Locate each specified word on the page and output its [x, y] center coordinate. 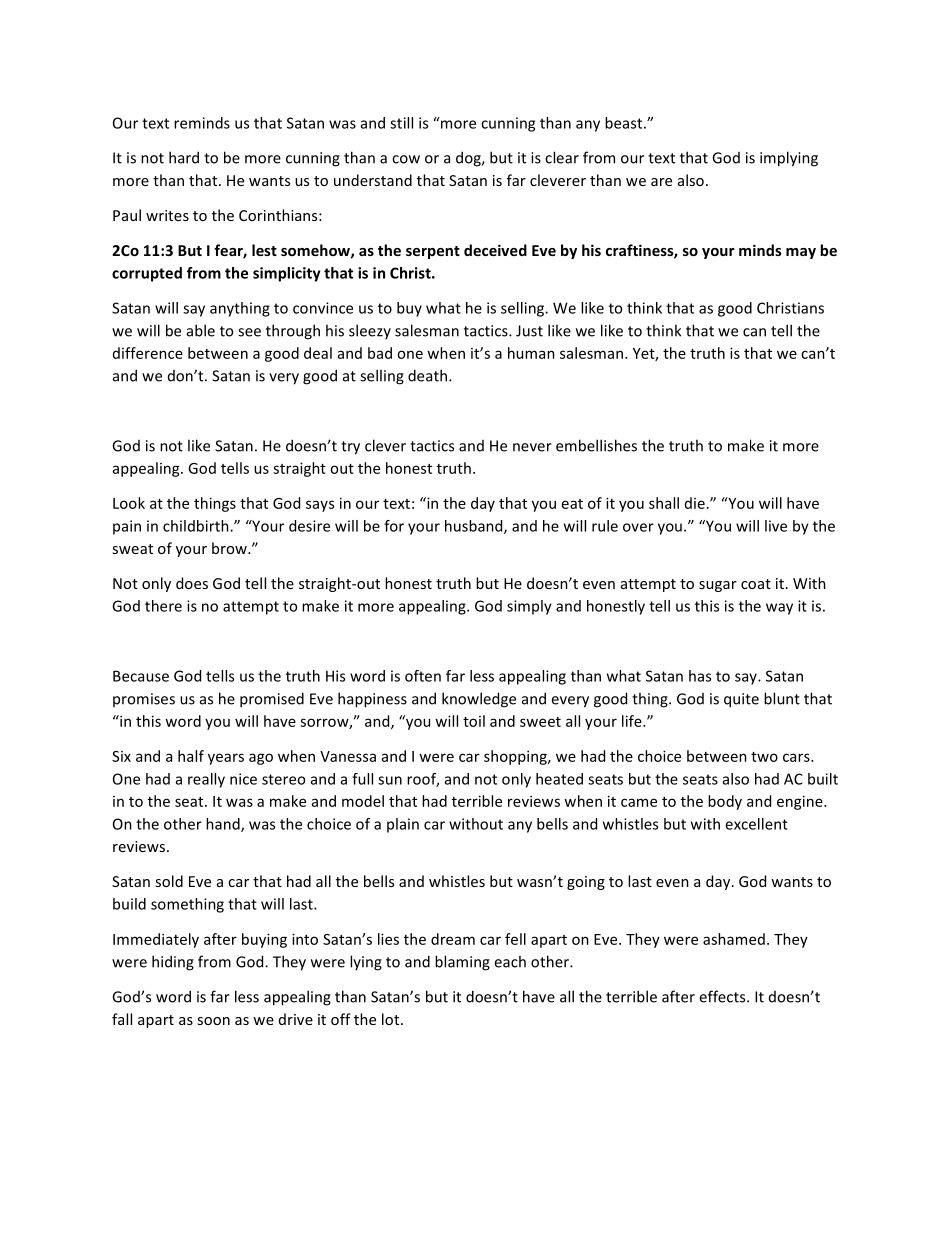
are [661, 182]
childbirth [197, 526]
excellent [756, 824]
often [423, 676]
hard [184, 157]
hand [224, 825]
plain [403, 825]
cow [406, 159]
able [201, 330]
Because [141, 676]
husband [475, 527]
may [801, 253]
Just [529, 331]
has [700, 676]
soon [213, 1021]
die [695, 503]
